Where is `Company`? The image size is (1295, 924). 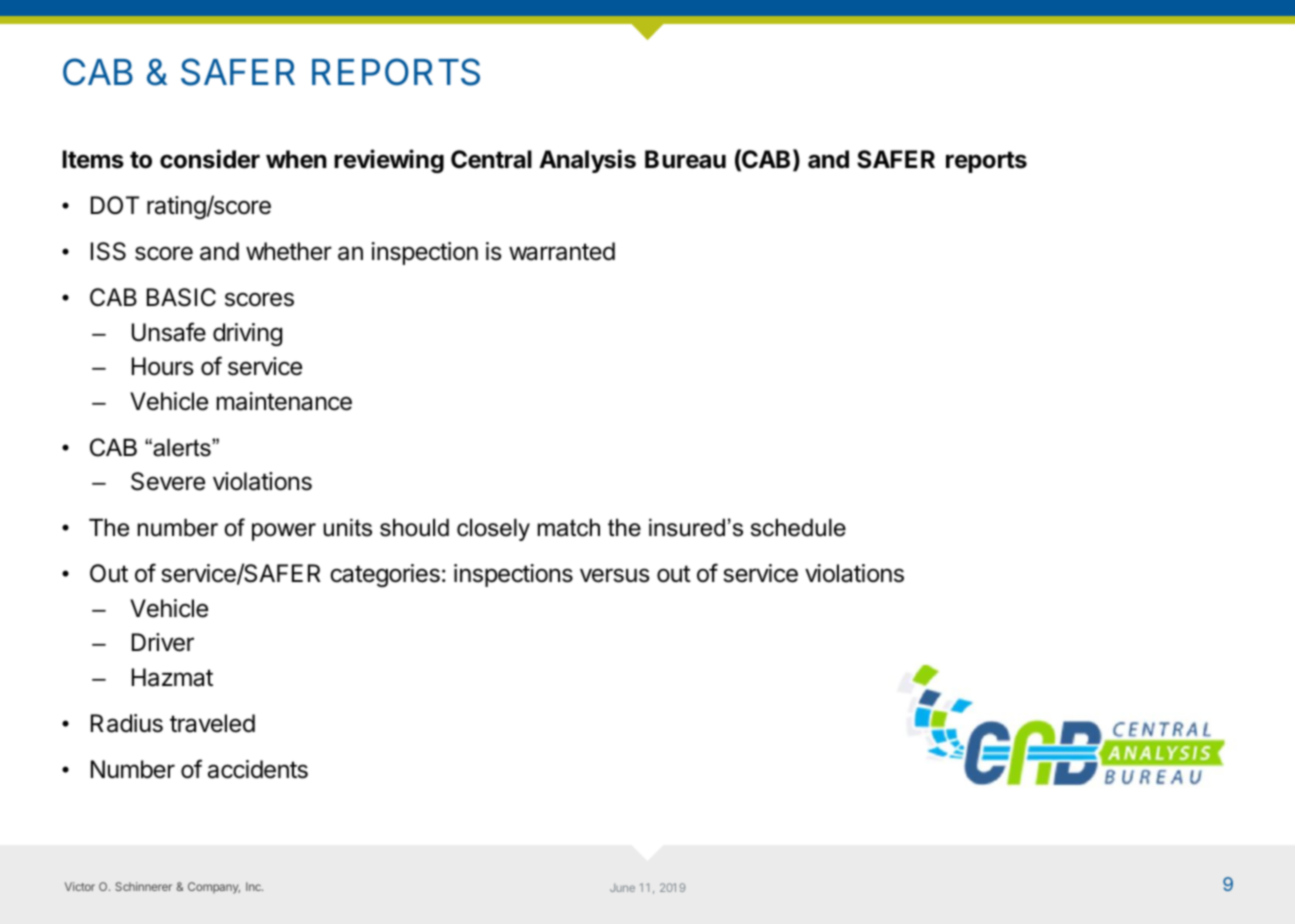
Company is located at coordinates (214, 888).
